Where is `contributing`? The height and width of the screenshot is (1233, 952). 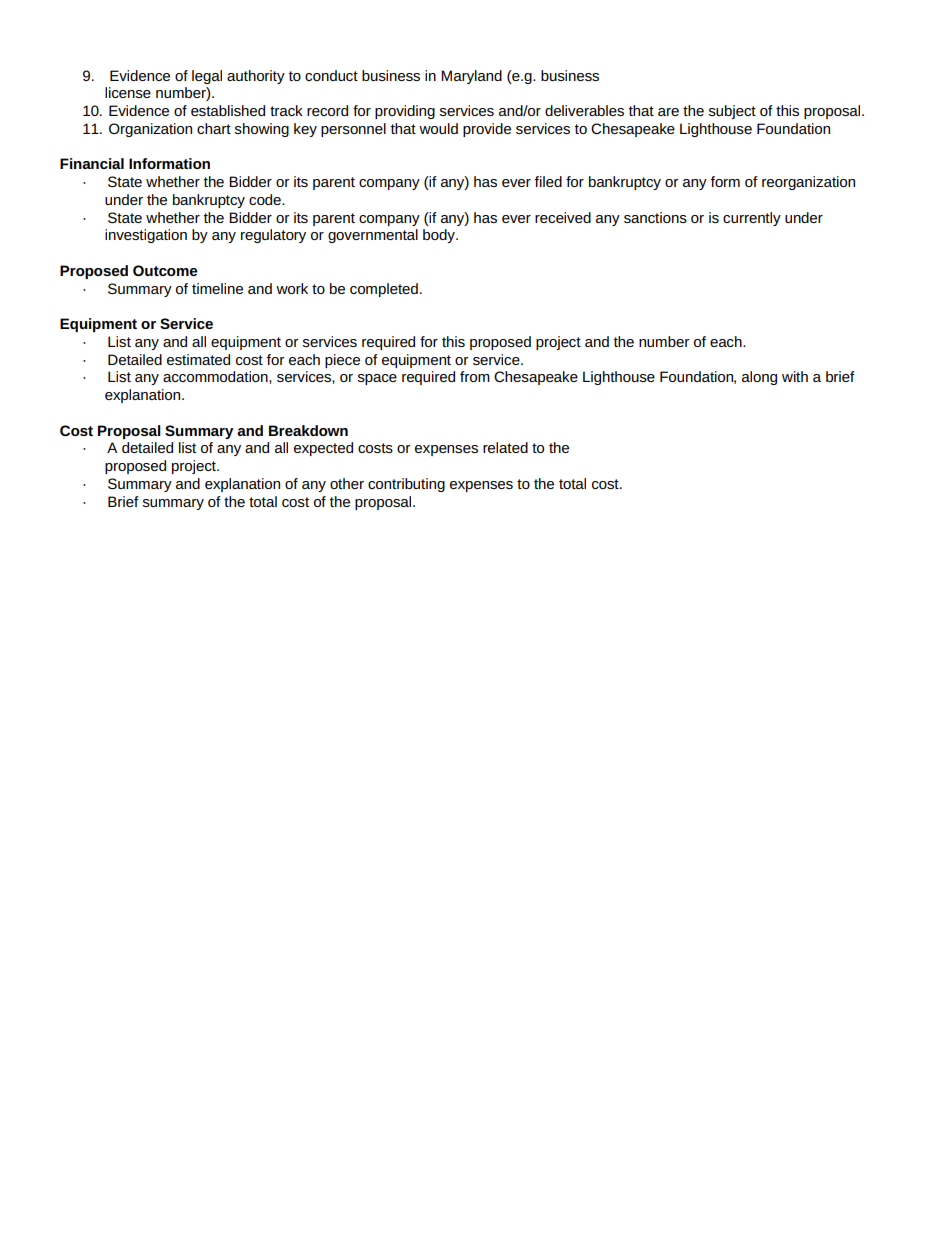 contributing is located at coordinates (406, 485).
